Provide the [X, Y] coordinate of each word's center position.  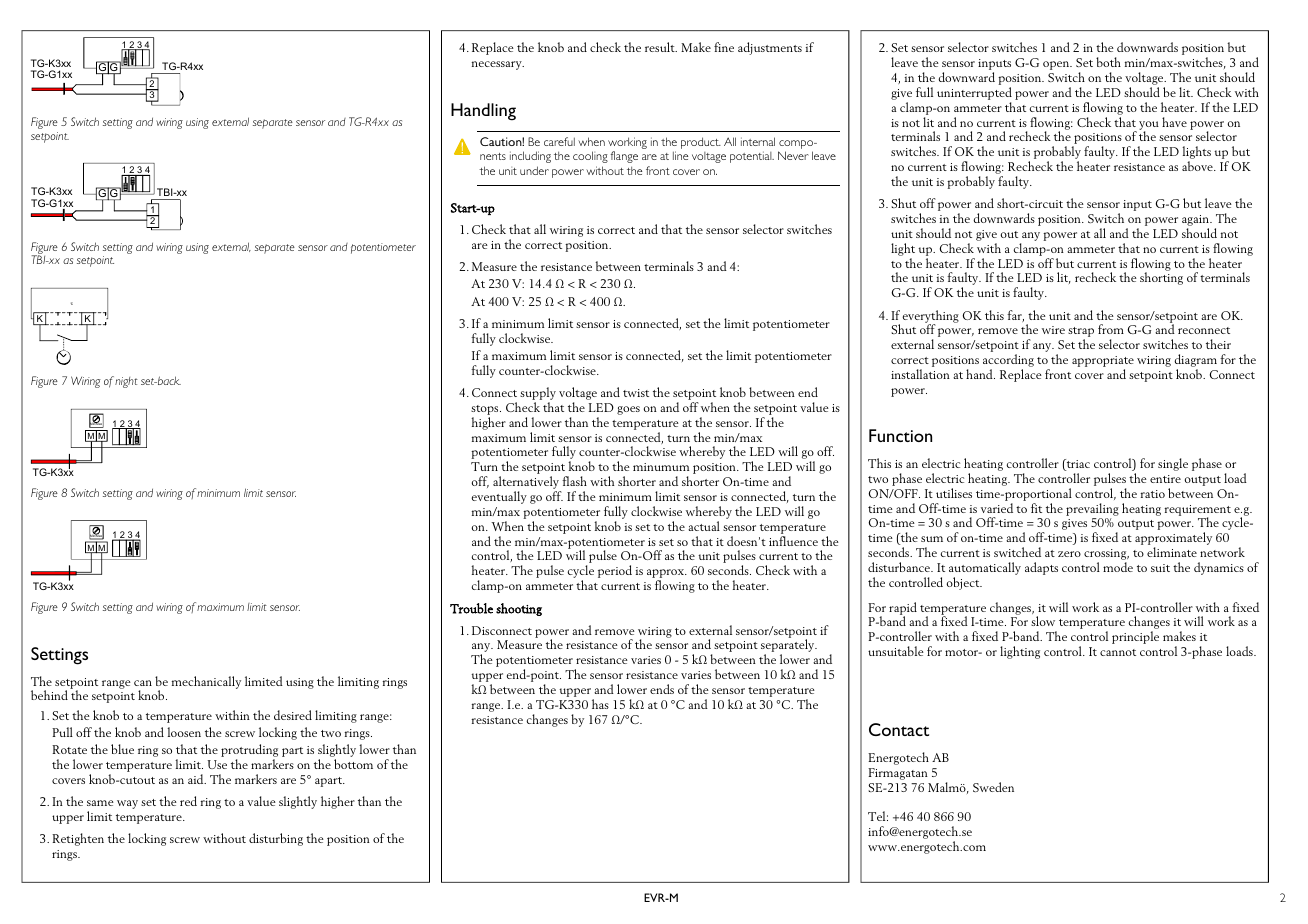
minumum [661, 467]
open [1057, 65]
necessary [498, 65]
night [126, 382]
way [127, 804]
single [1173, 464]
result [661, 47]
